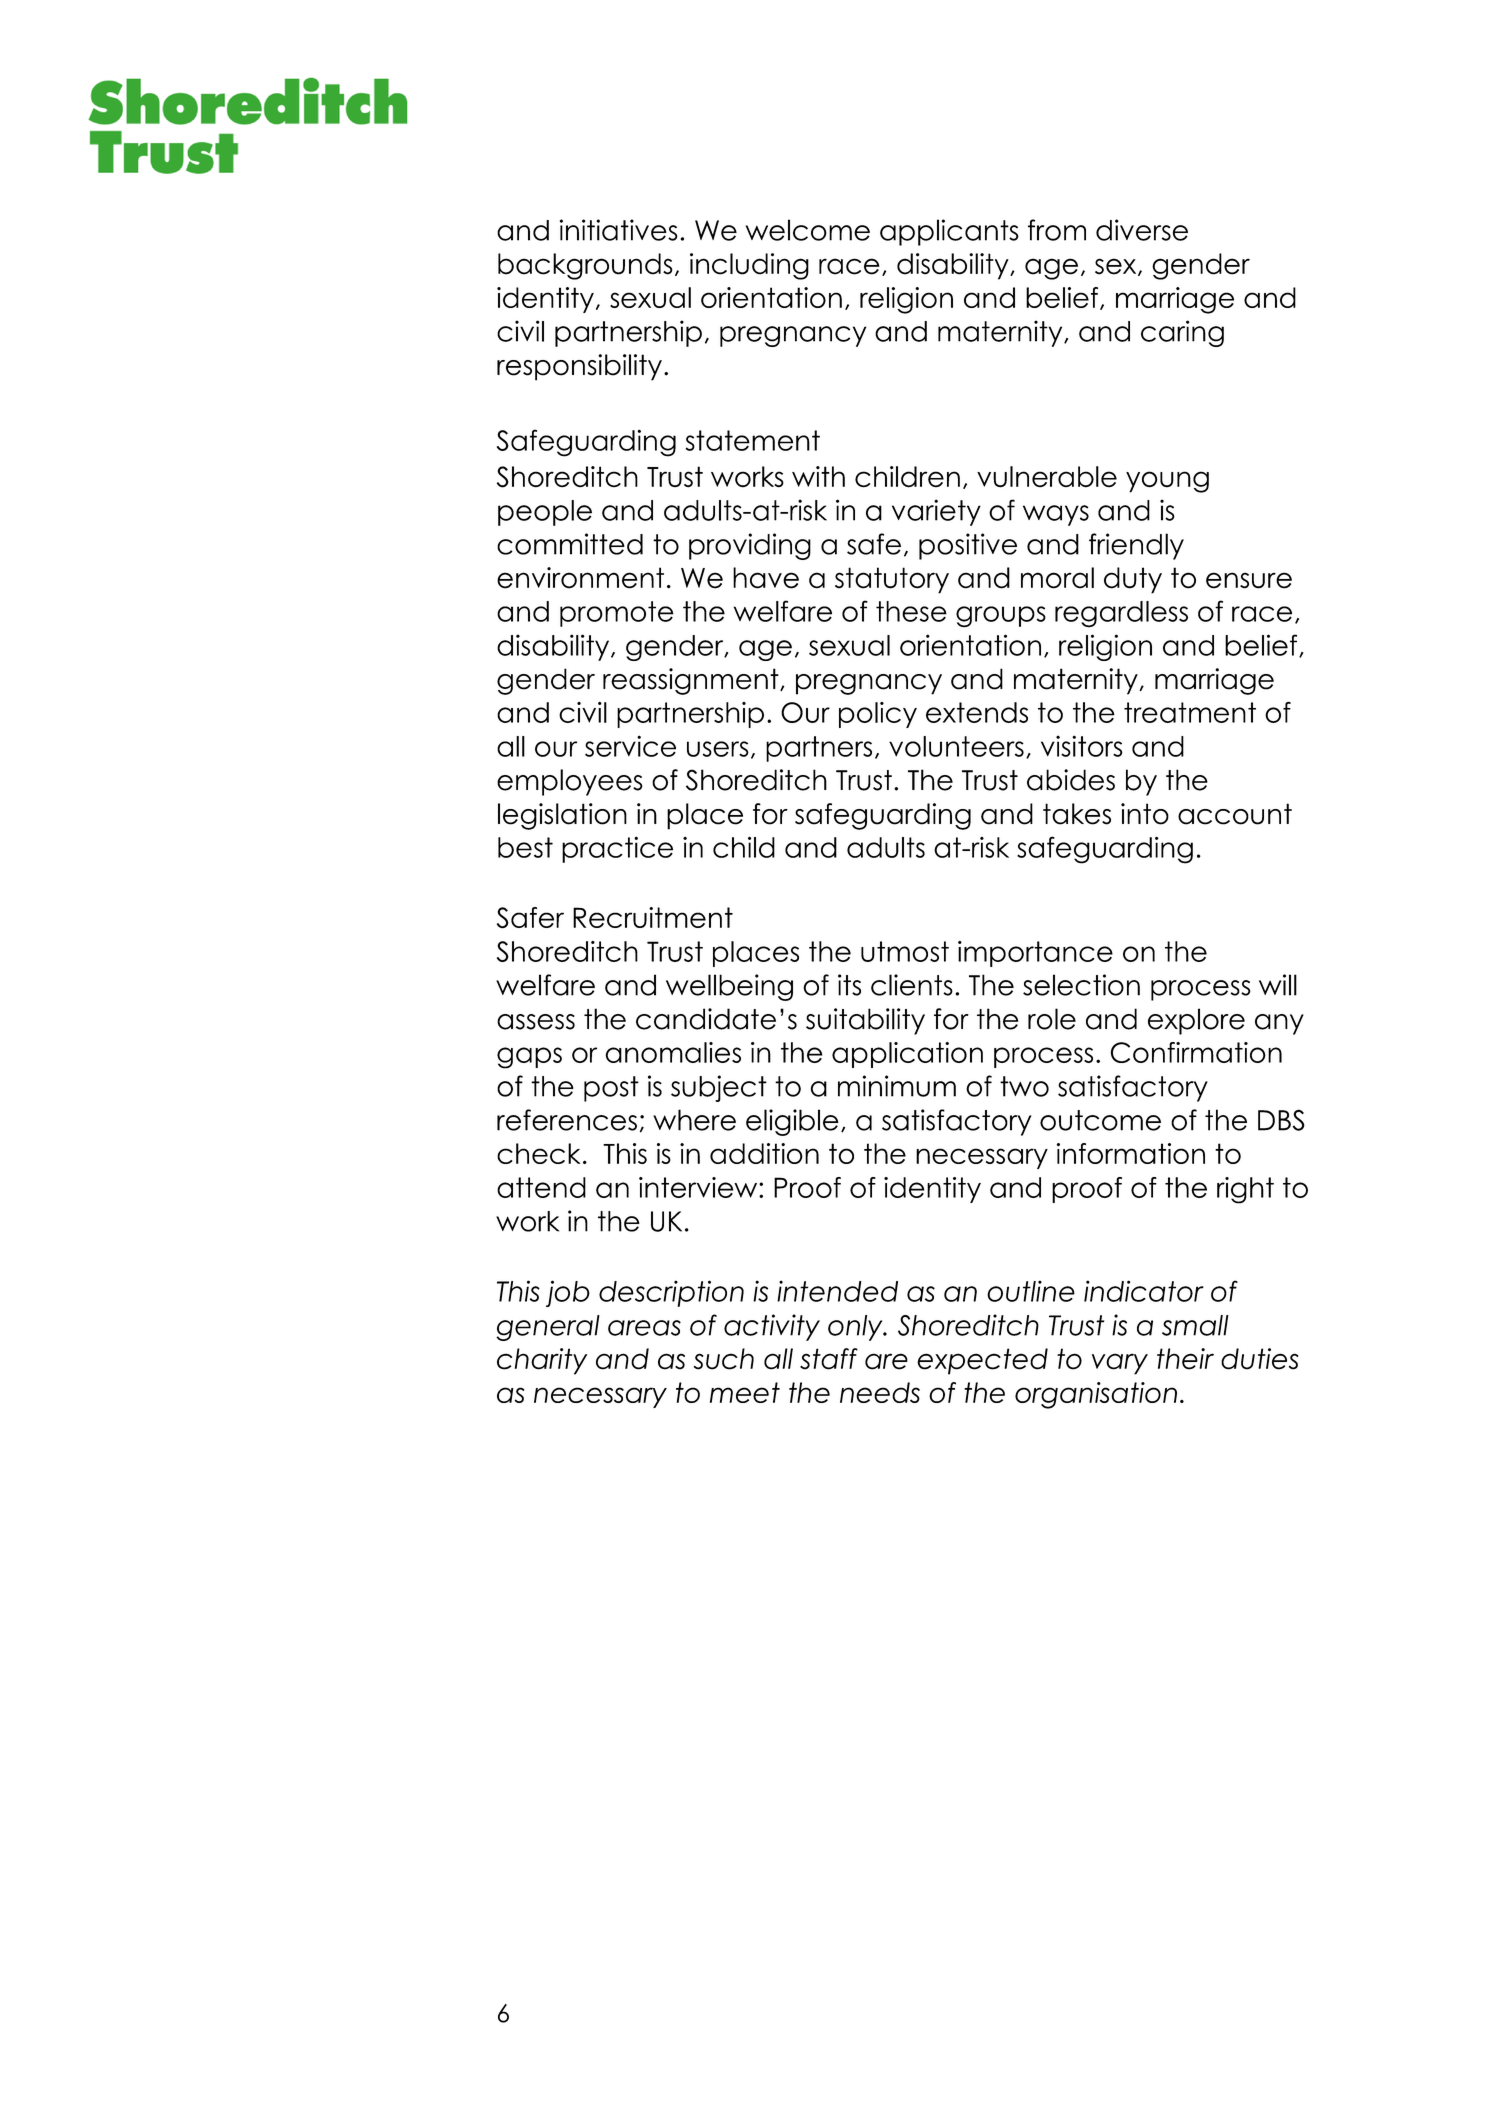  What do you see at coordinates (653, 917) in the document?
I see `Recruitment` at bounding box center [653, 917].
